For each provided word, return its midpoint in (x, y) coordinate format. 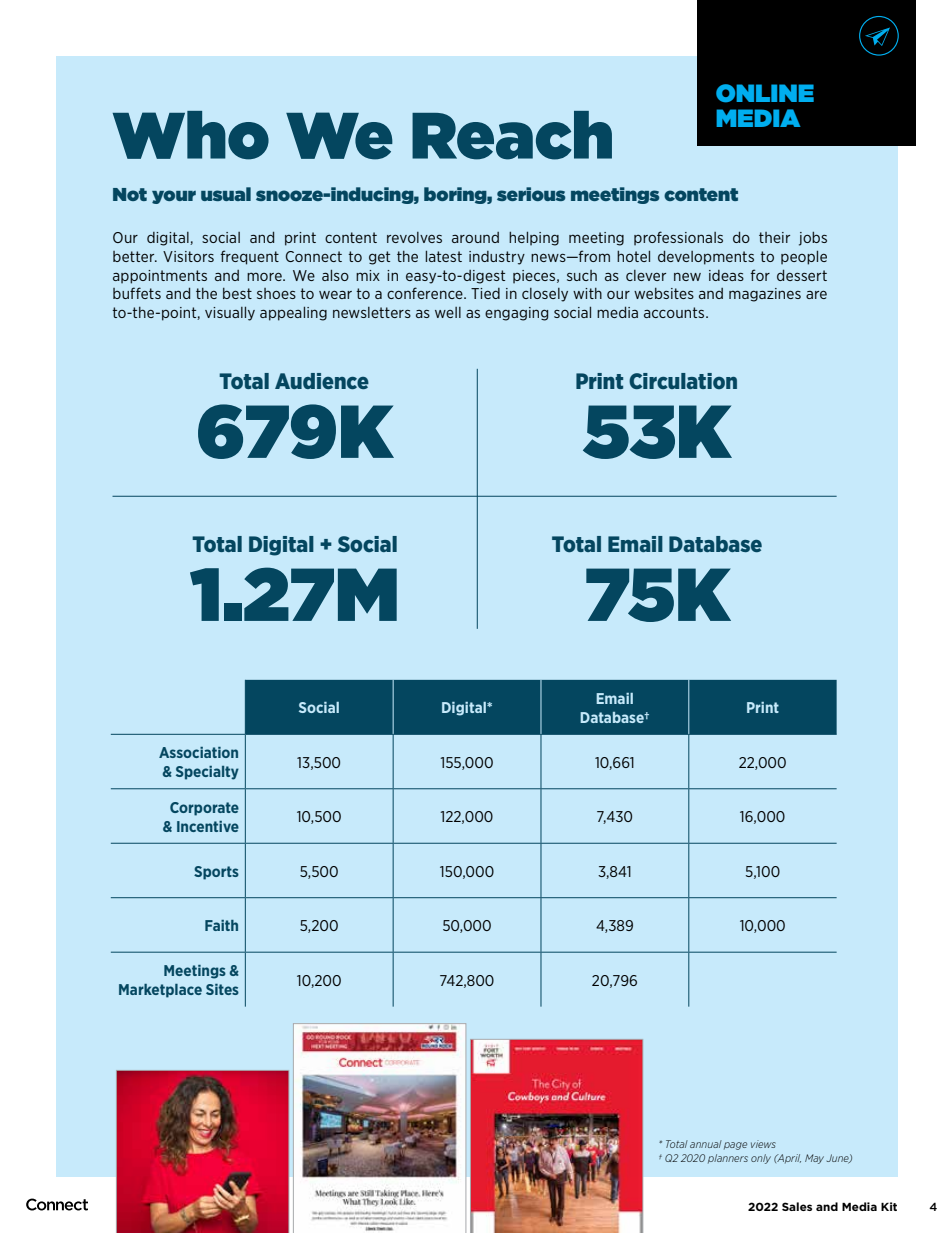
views (763, 1144)
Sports (216, 873)
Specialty (207, 773)
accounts (675, 312)
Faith (221, 925)
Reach (512, 135)
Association (198, 752)
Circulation (683, 381)
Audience (322, 381)
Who (191, 135)
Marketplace (160, 991)
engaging (516, 314)
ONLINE (765, 93)
